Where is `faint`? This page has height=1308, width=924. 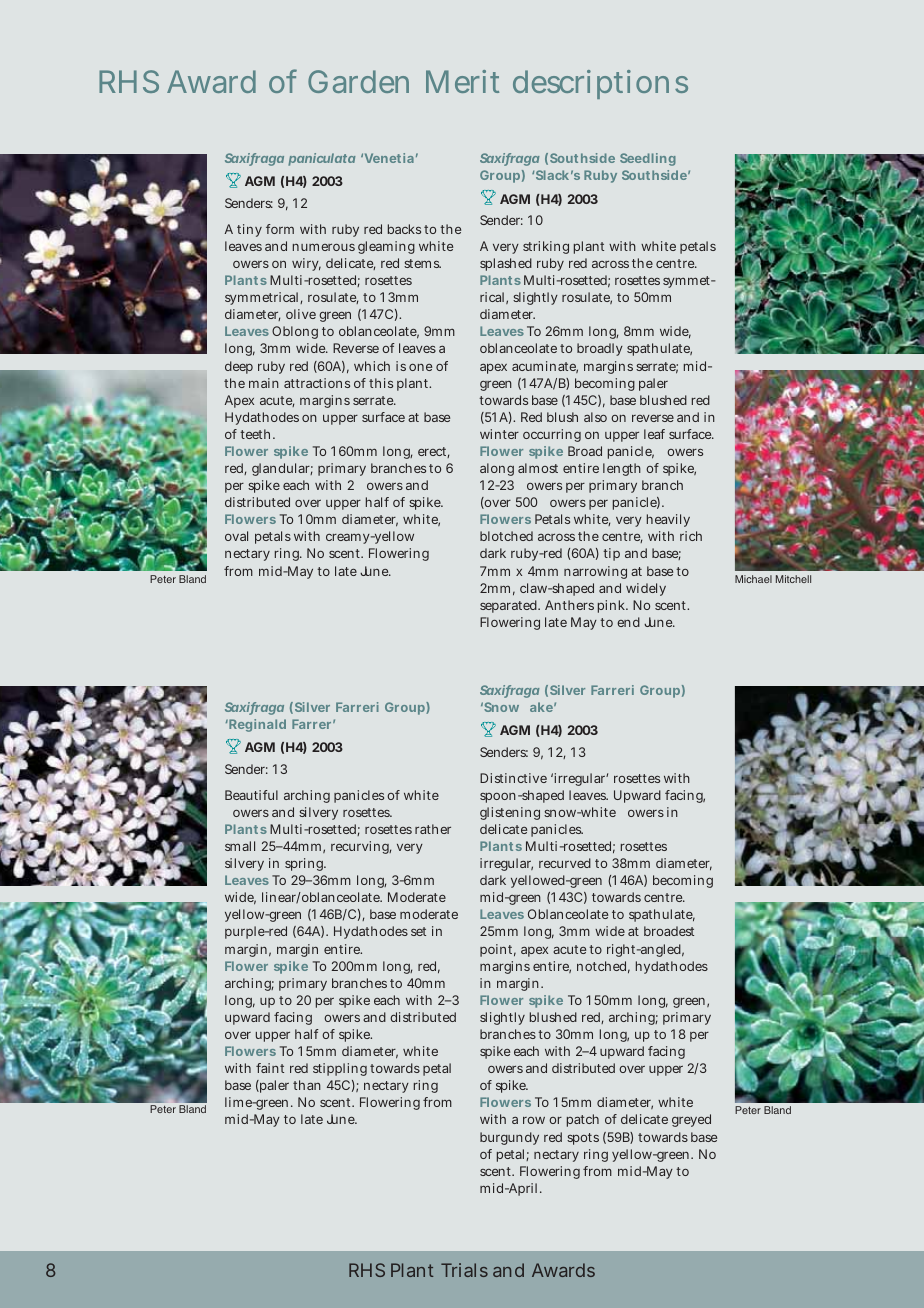
faint is located at coordinates (270, 1068).
